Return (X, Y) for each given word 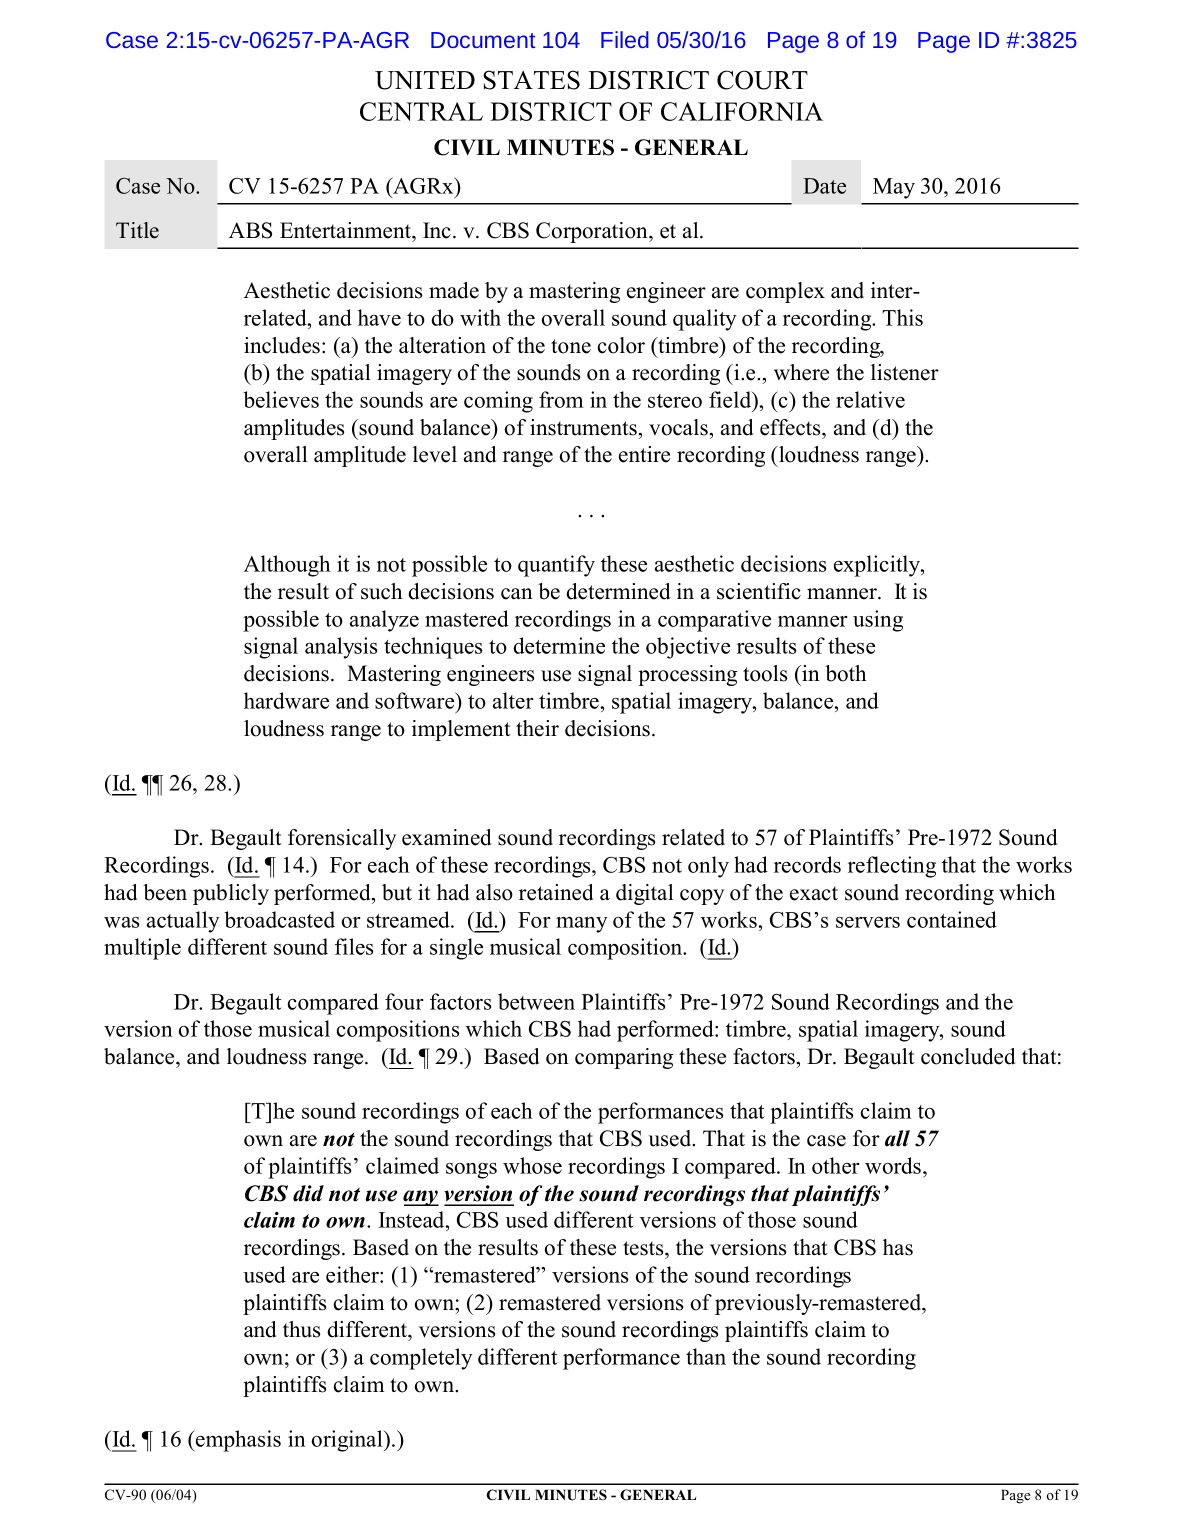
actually (183, 922)
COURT (762, 80)
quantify (556, 566)
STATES (531, 80)
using (878, 621)
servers (868, 922)
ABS (250, 230)
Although (287, 566)
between (536, 1001)
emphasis (237, 1441)
